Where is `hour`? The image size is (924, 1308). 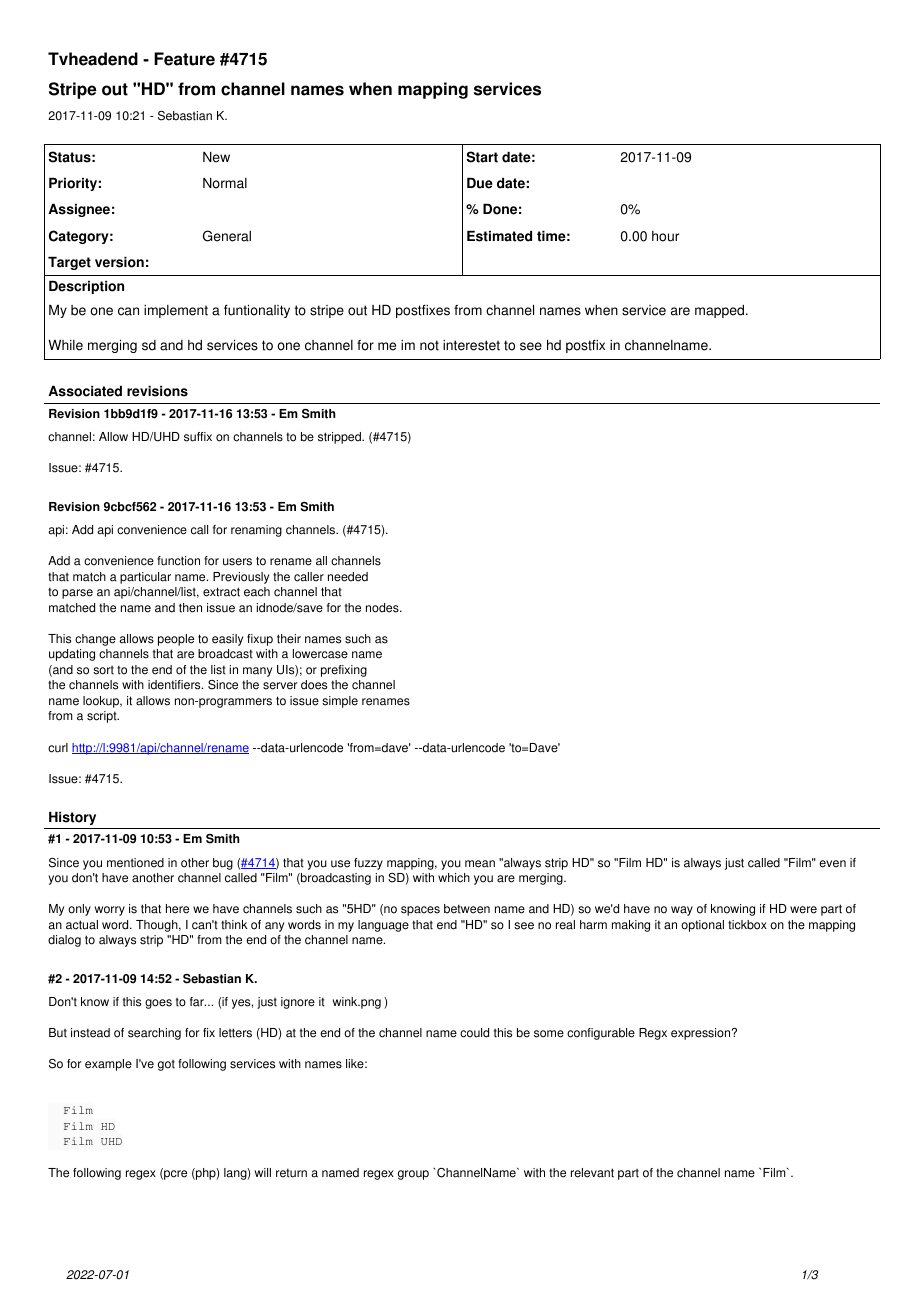 hour is located at coordinates (665, 236).
